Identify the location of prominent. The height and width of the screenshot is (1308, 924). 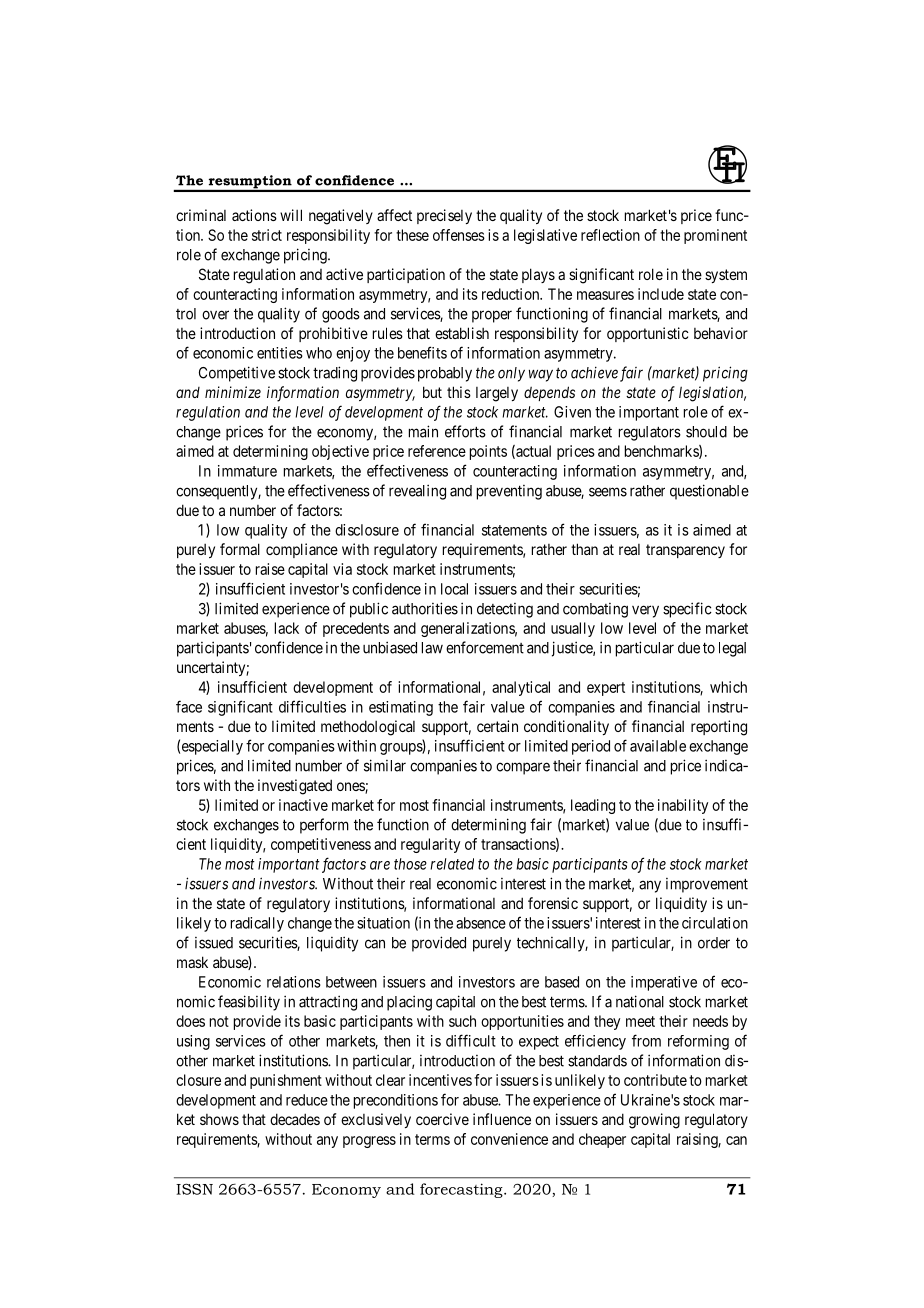
(715, 236).
